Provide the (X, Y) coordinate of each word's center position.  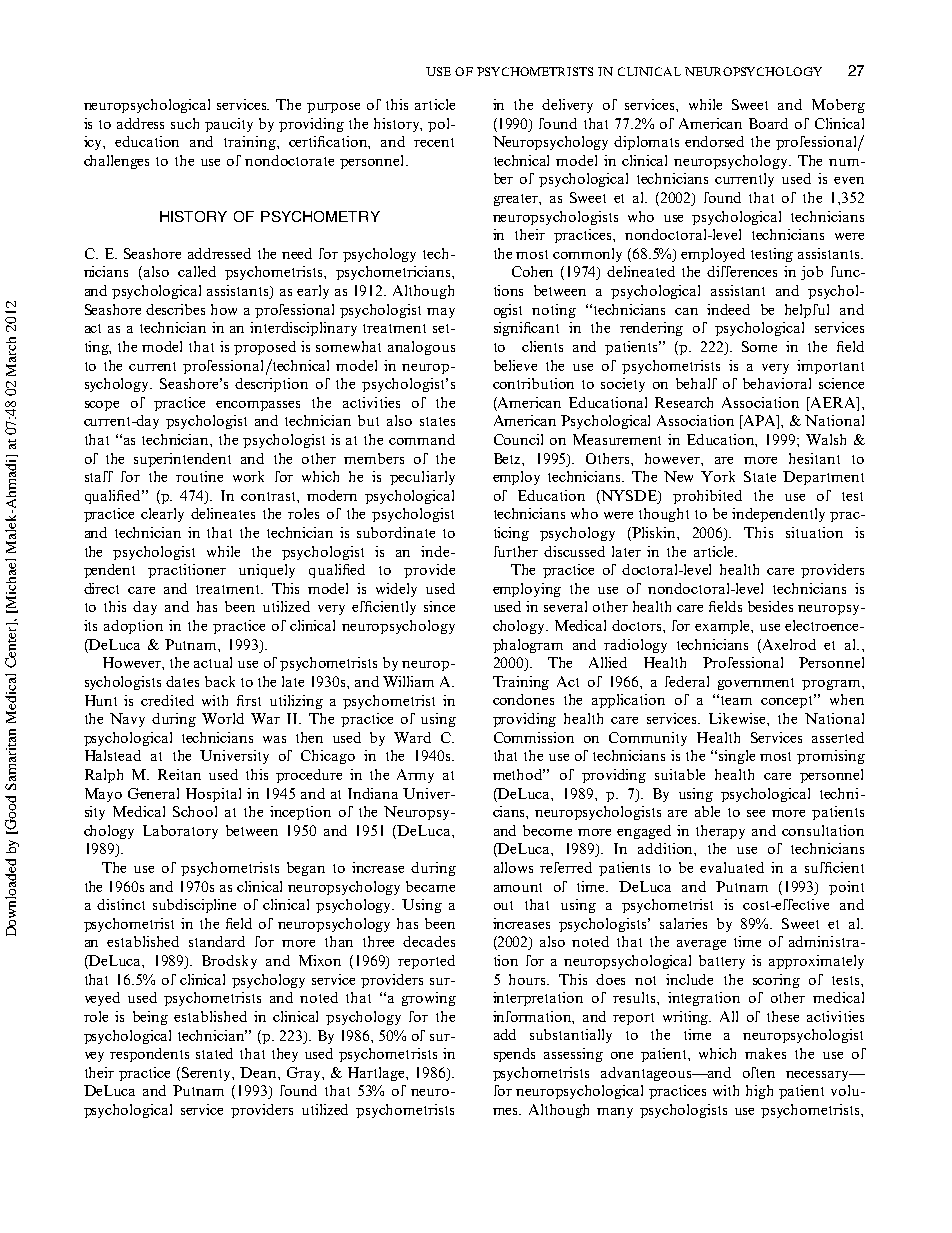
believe (515, 365)
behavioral (777, 383)
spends (514, 1055)
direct (101, 588)
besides (770, 606)
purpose (333, 108)
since (439, 606)
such (185, 123)
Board (768, 123)
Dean (259, 1072)
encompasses (258, 406)
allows (513, 867)
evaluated (732, 867)
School (195, 811)
